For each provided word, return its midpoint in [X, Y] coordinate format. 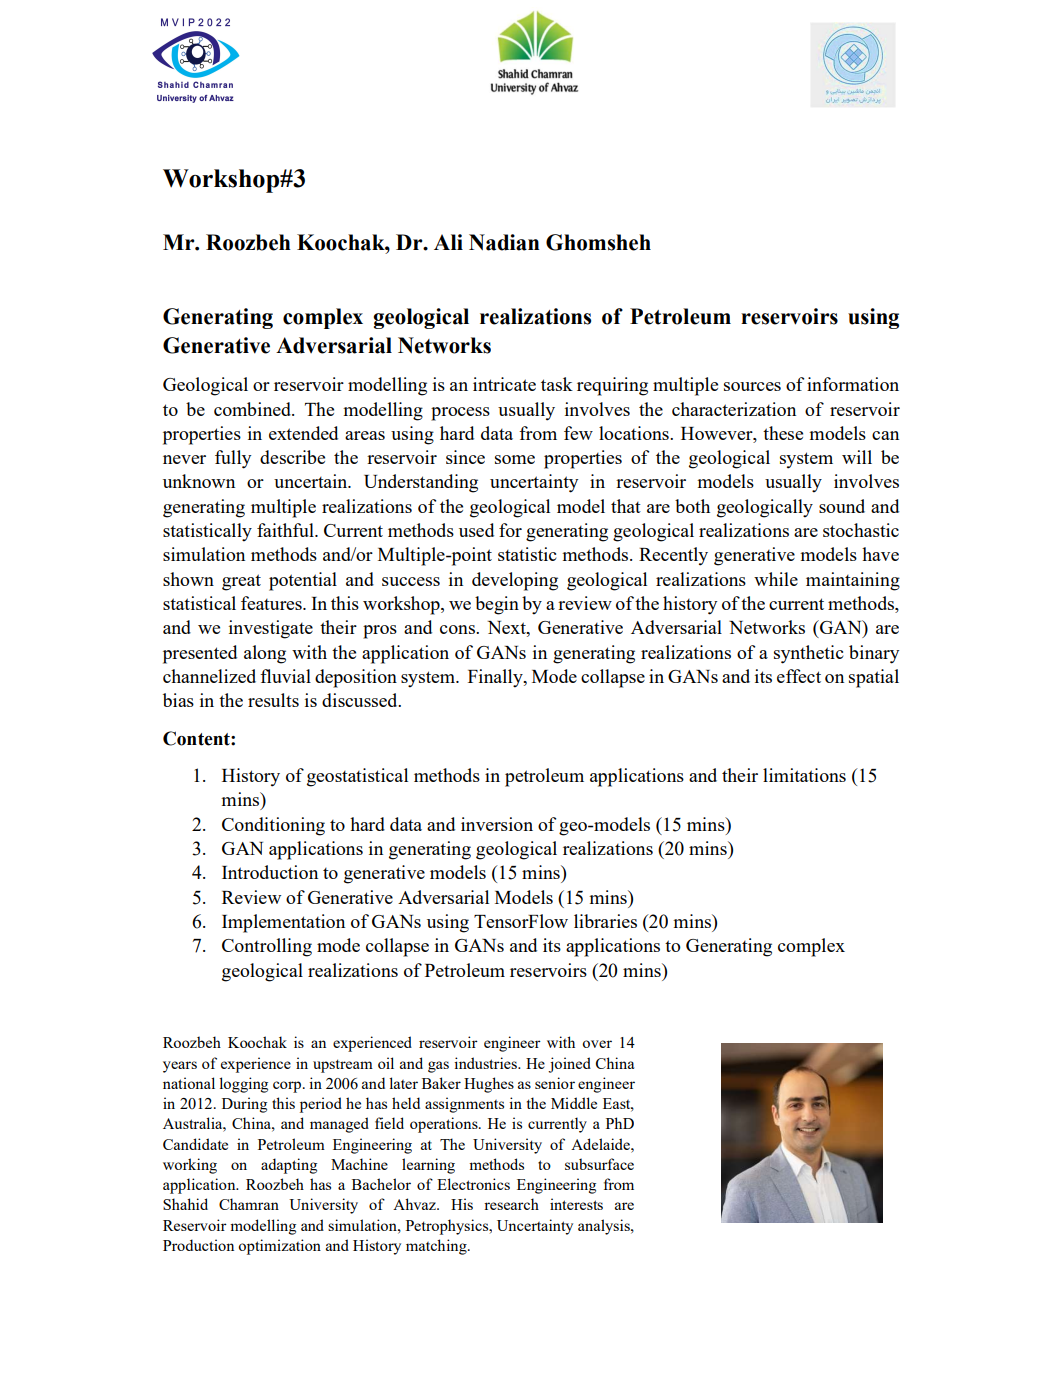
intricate [504, 384]
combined [254, 409]
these [783, 433]
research [511, 1204]
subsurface [599, 1164]
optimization [279, 1247]
